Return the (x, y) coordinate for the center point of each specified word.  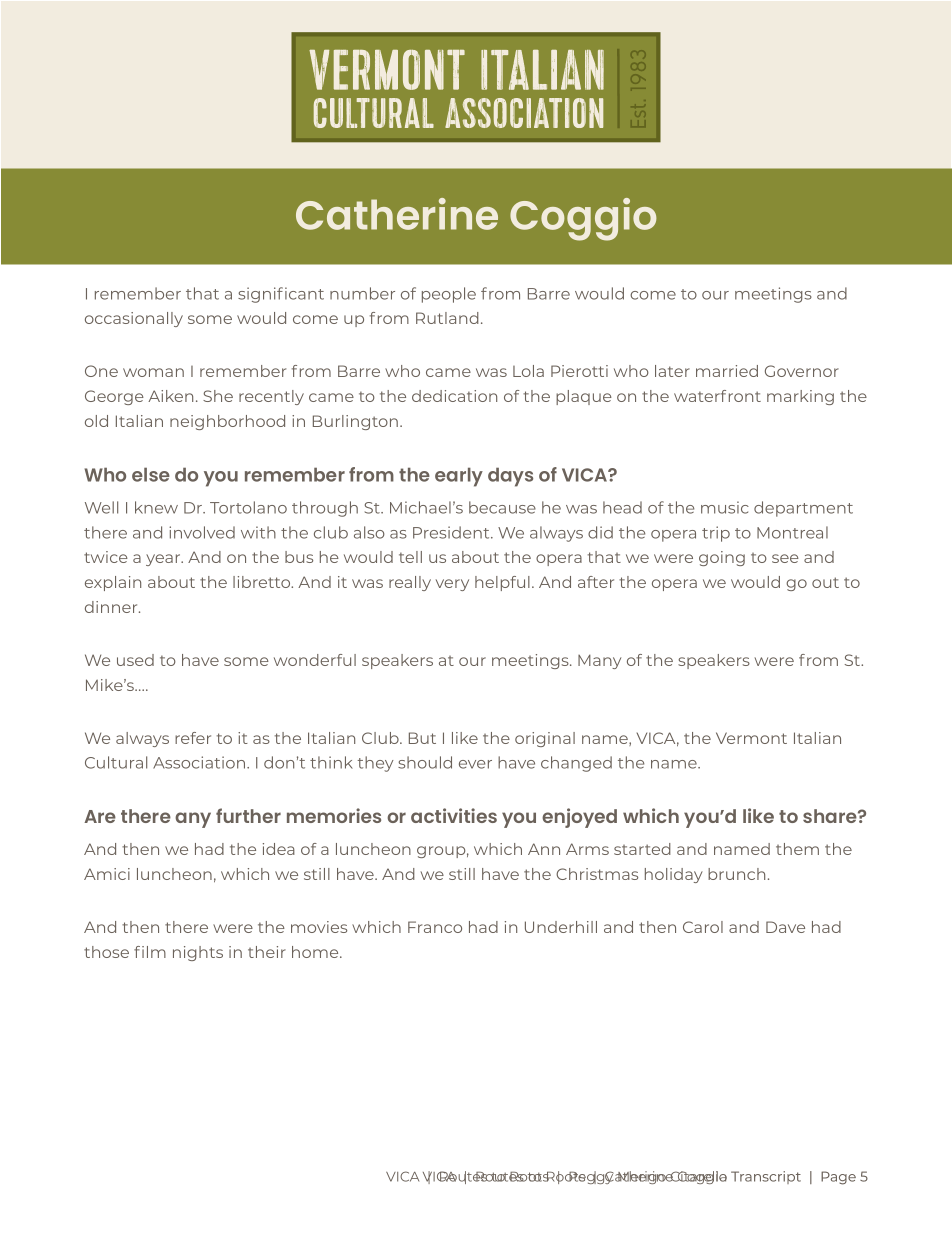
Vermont (751, 738)
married (727, 371)
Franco (435, 927)
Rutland (447, 318)
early (459, 477)
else (151, 474)
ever (475, 764)
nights (198, 953)
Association (200, 762)
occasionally (134, 319)
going (722, 558)
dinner (112, 607)
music (725, 507)
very (452, 585)
